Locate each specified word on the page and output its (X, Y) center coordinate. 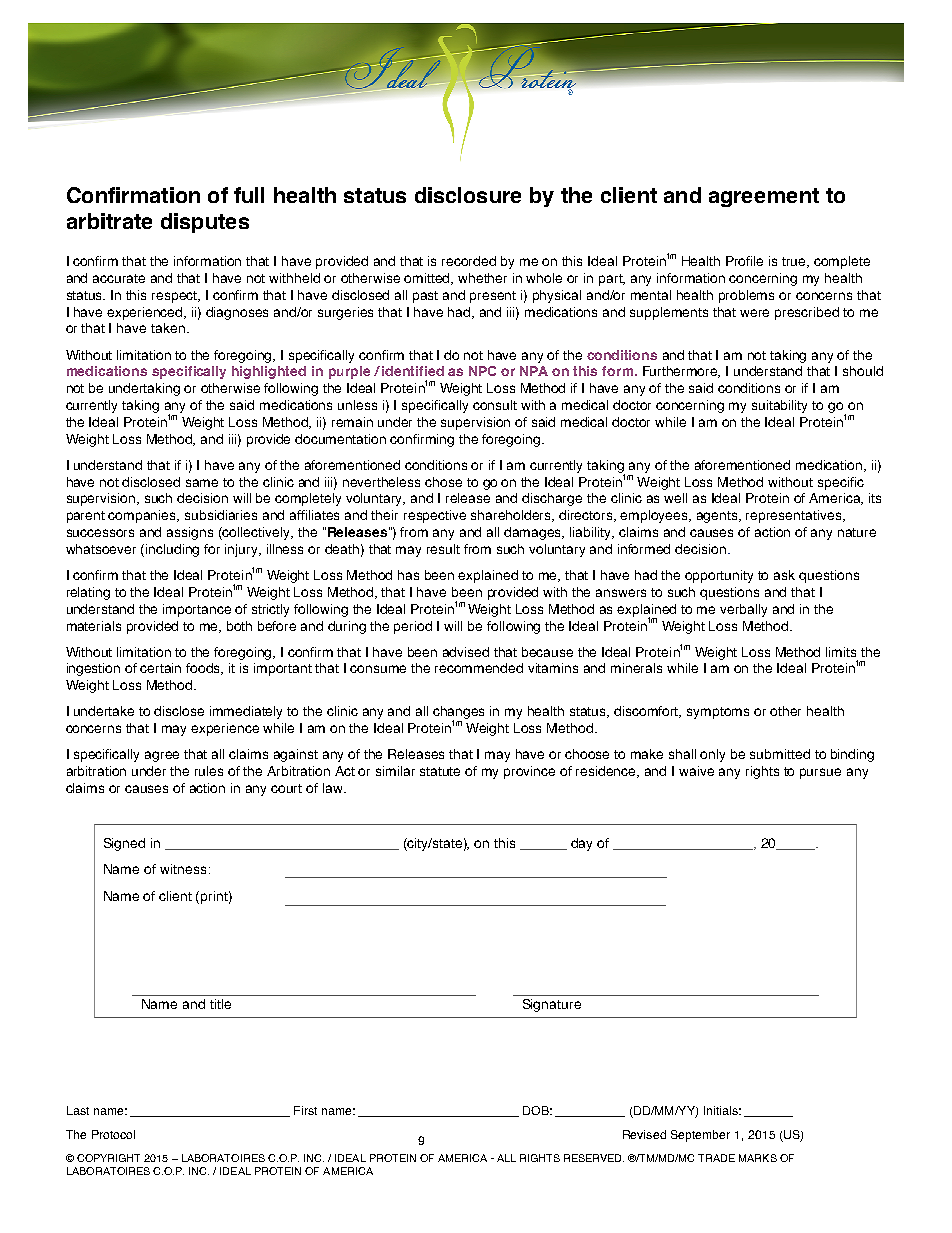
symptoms (718, 713)
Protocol (113, 1134)
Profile (744, 261)
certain (160, 668)
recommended (479, 668)
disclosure (468, 195)
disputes (205, 223)
